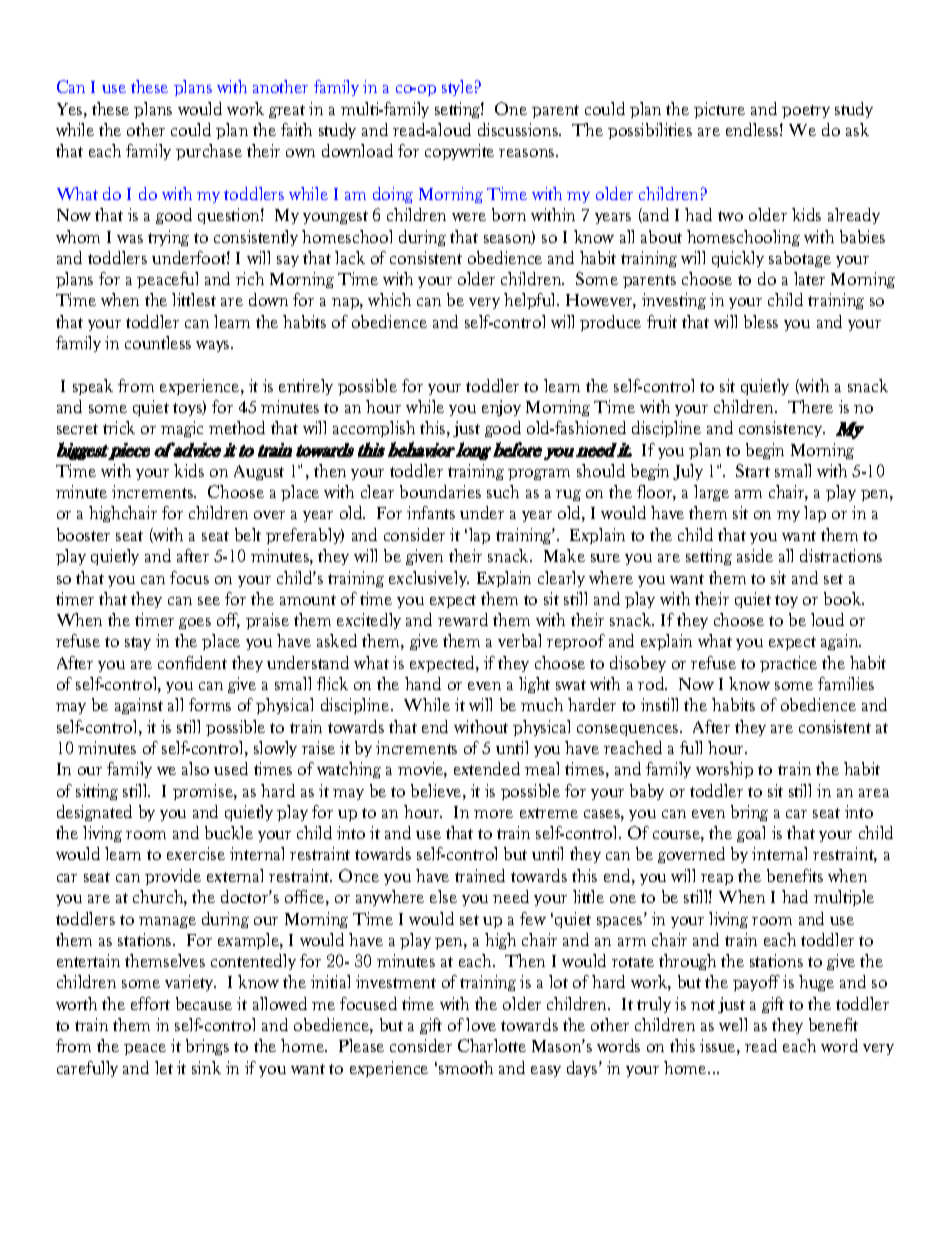  I want to click on purchase, so click(209, 152).
